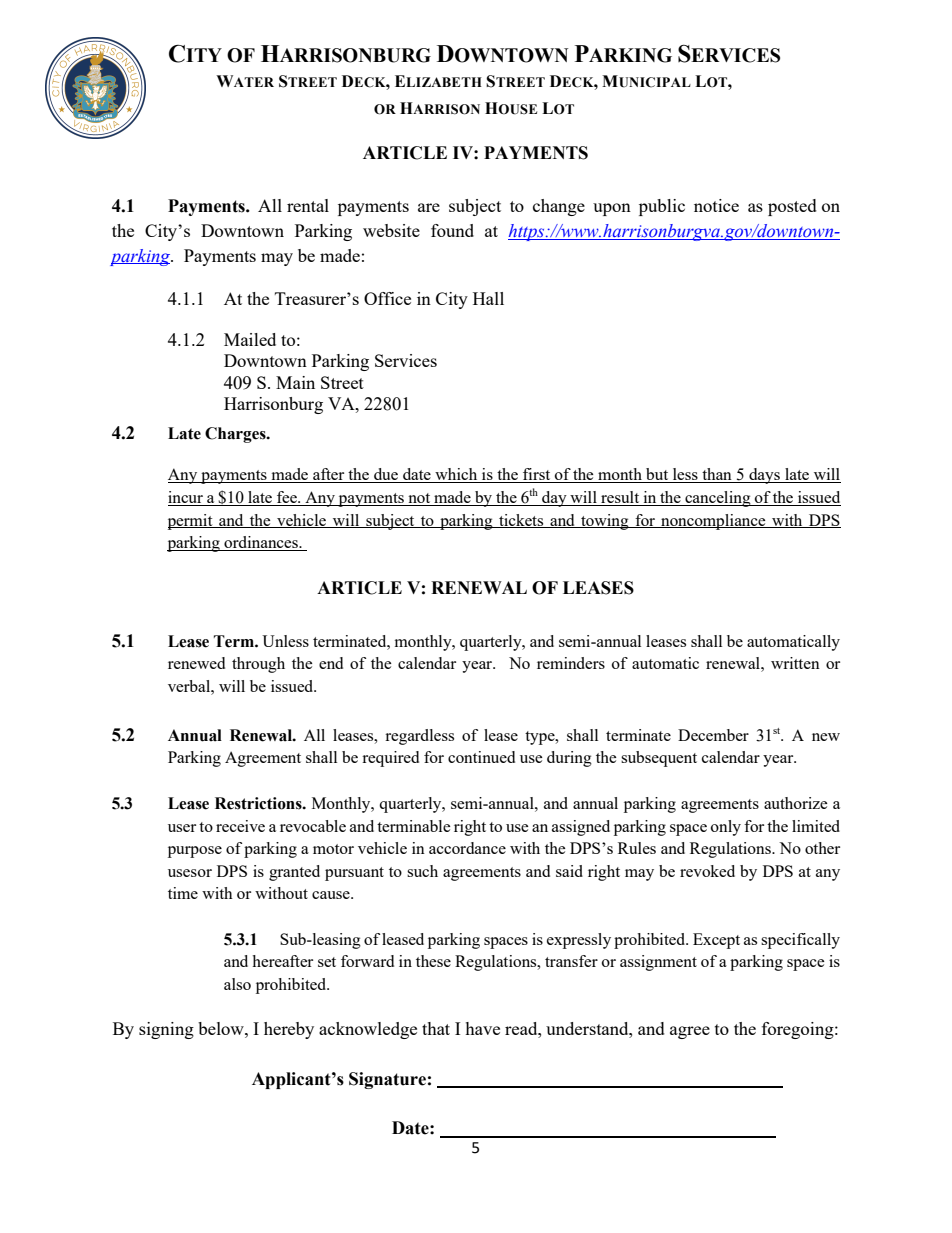  I want to click on found, so click(452, 230).
